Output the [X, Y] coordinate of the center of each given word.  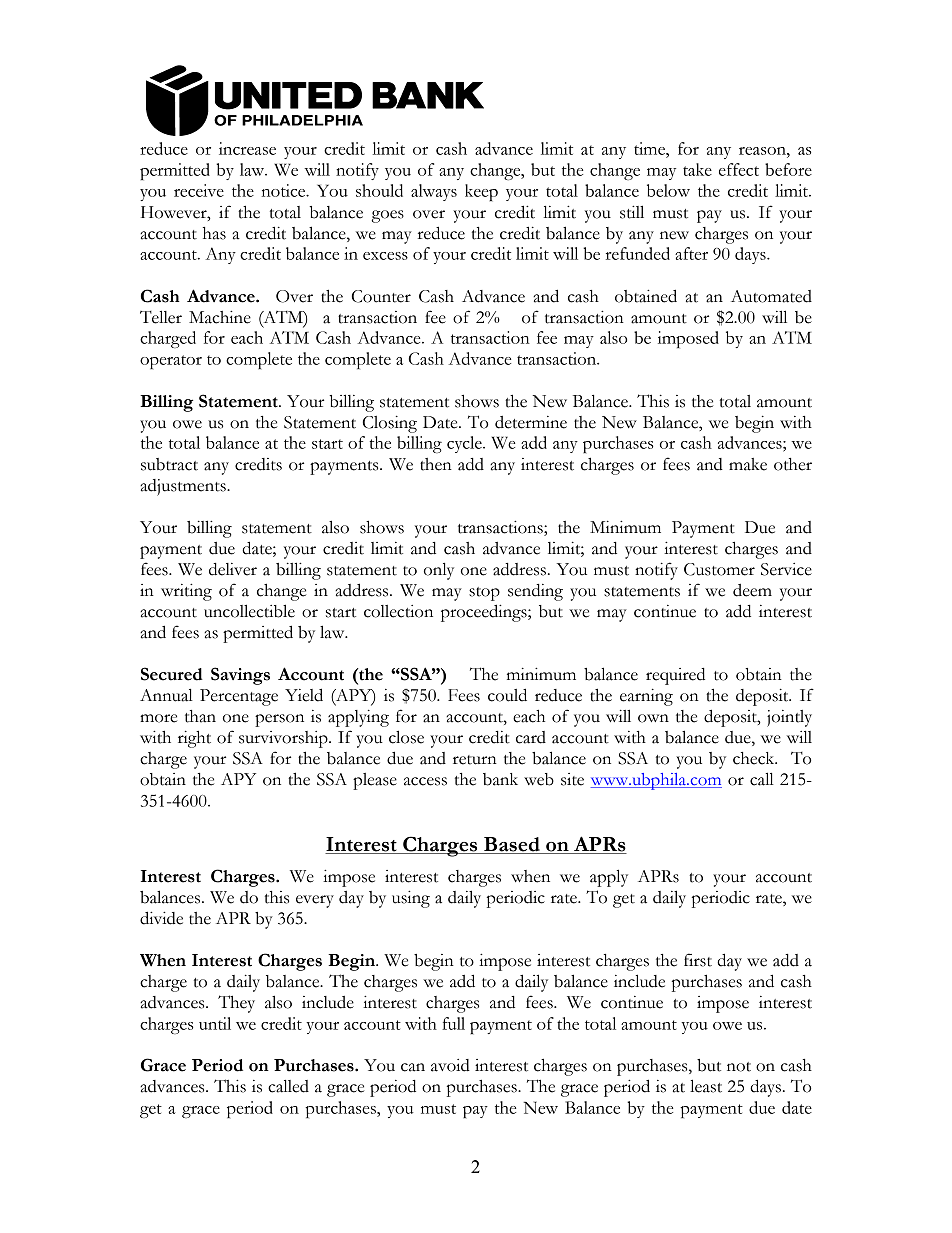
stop [484, 594]
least [706, 1086]
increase [247, 148]
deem [752, 590]
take [697, 169]
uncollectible [249, 611]
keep [481, 192]
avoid [450, 1065]
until [215, 1023]
